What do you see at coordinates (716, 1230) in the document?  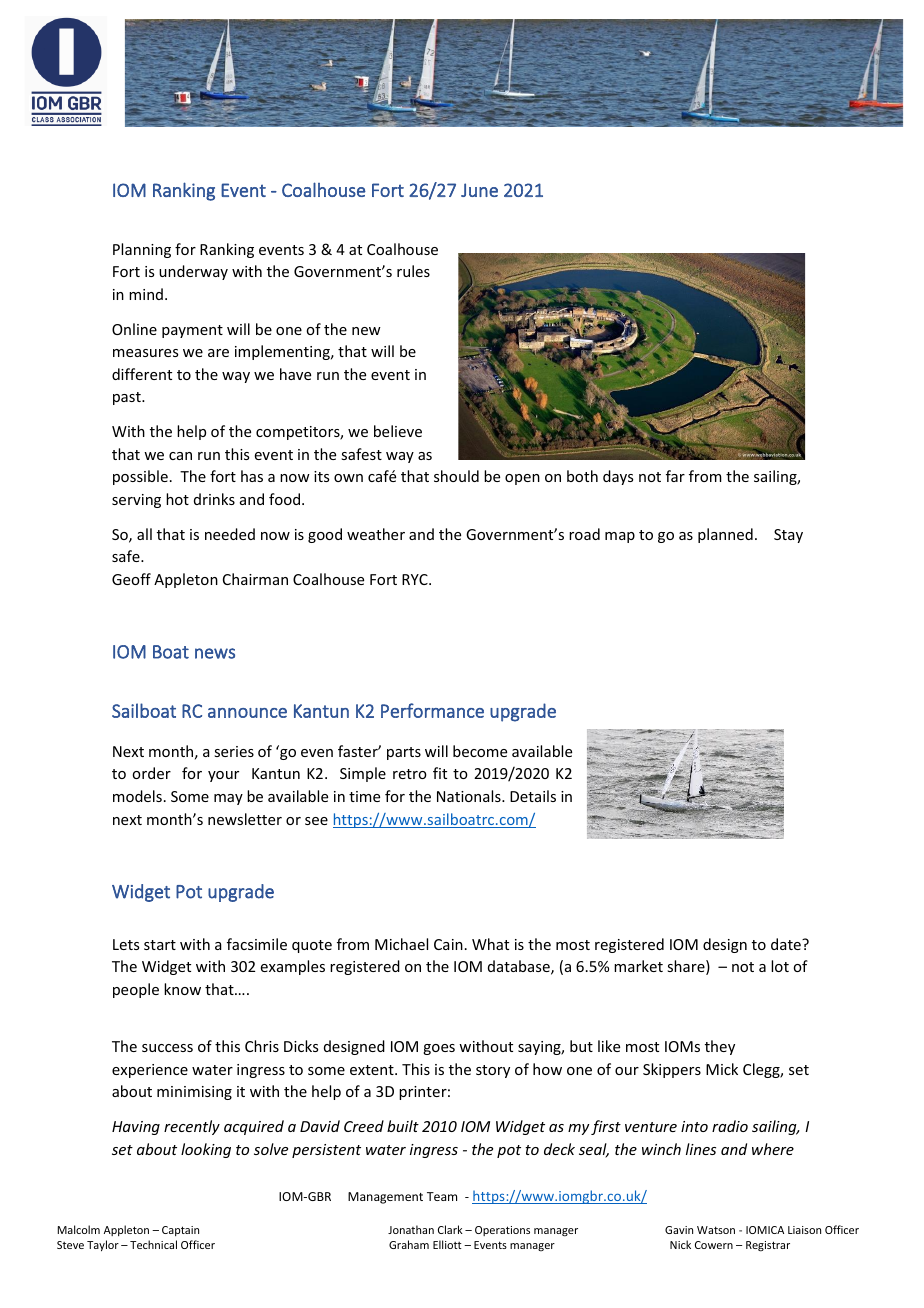 I see `Watson` at bounding box center [716, 1230].
